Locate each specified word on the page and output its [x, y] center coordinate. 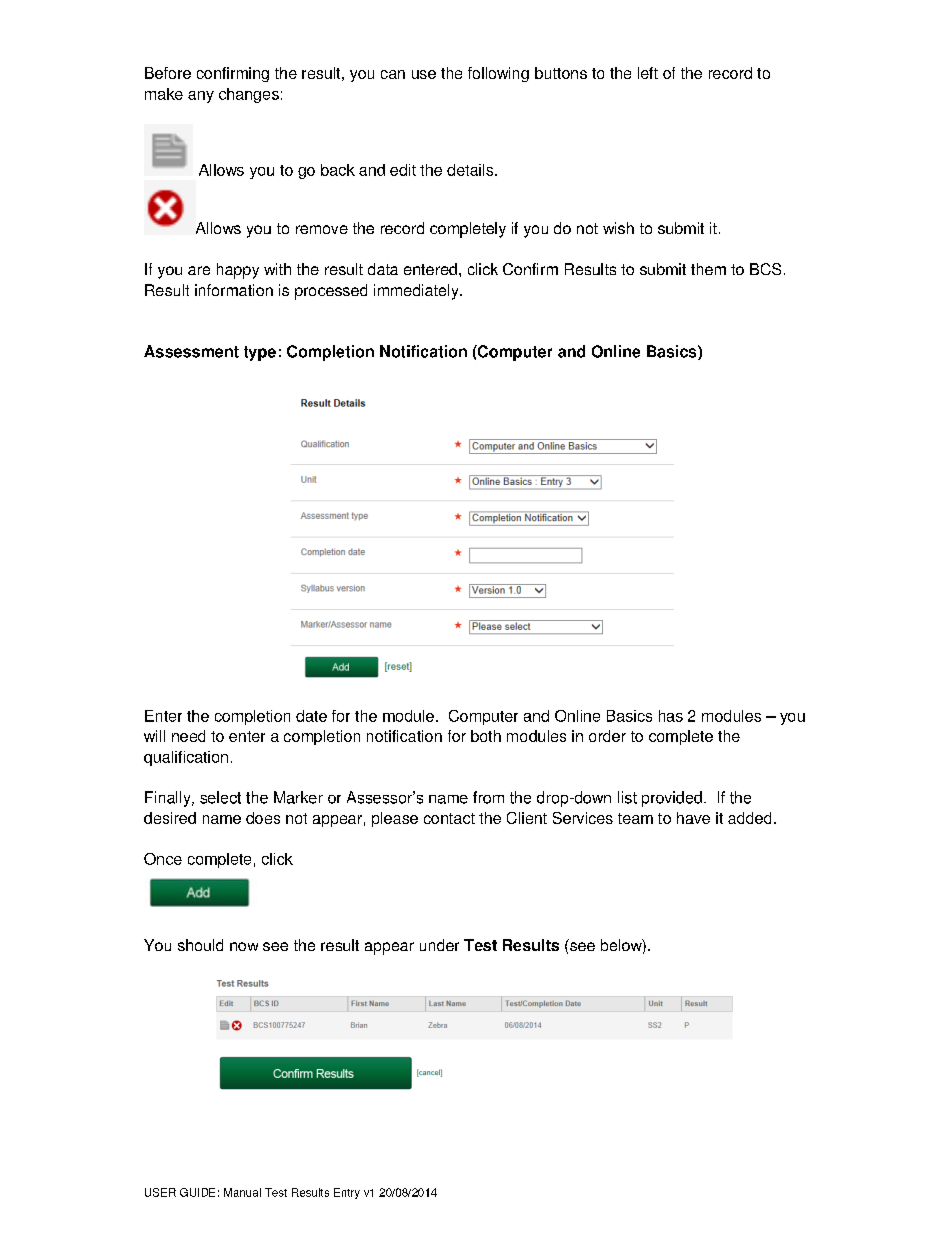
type [260, 353]
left [648, 73]
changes [249, 95]
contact [449, 818]
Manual [242, 1192]
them [708, 269]
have [693, 818]
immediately [417, 292]
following [498, 74]
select [220, 797]
